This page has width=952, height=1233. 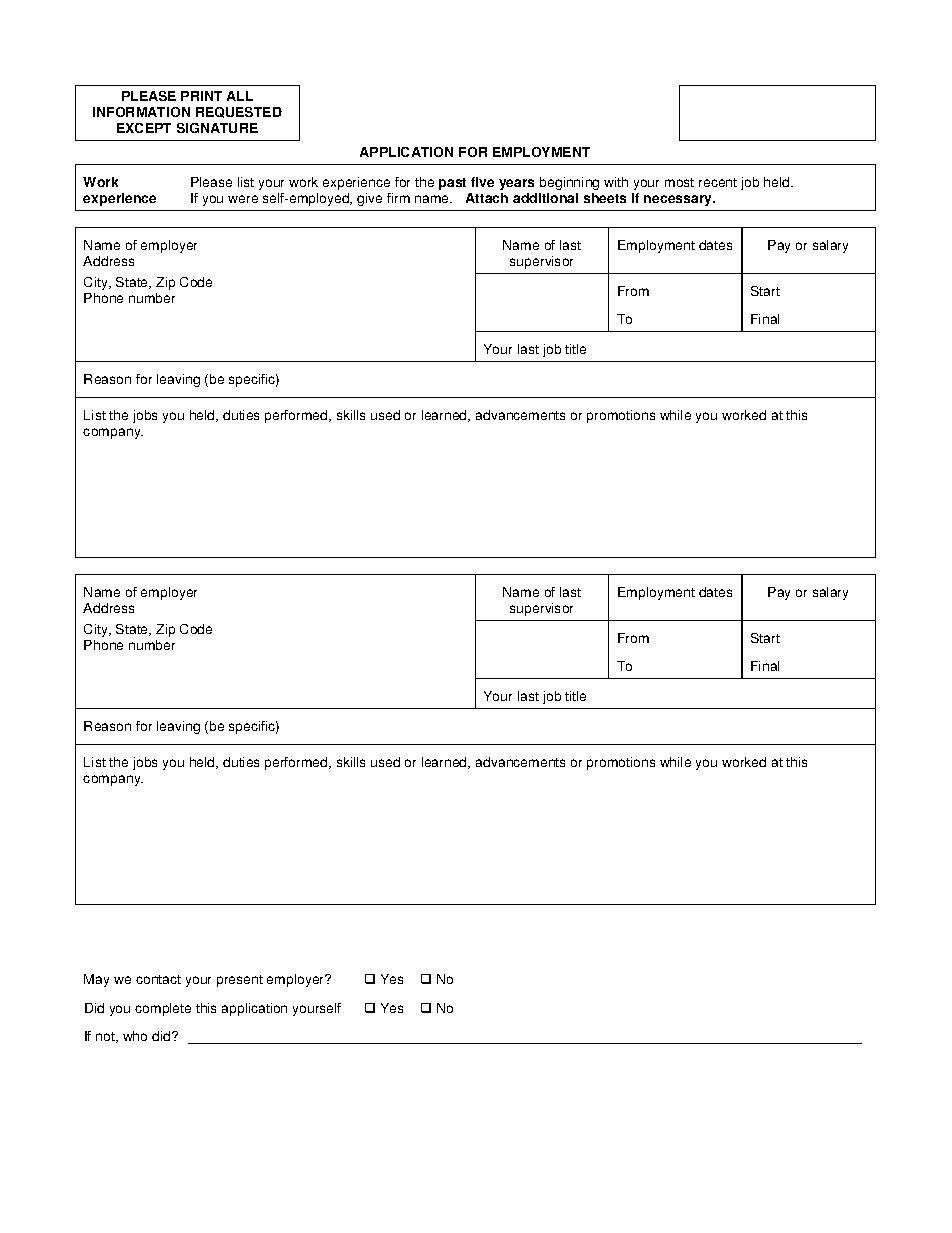 What do you see at coordinates (452, 184) in the page?
I see `past` at bounding box center [452, 184].
